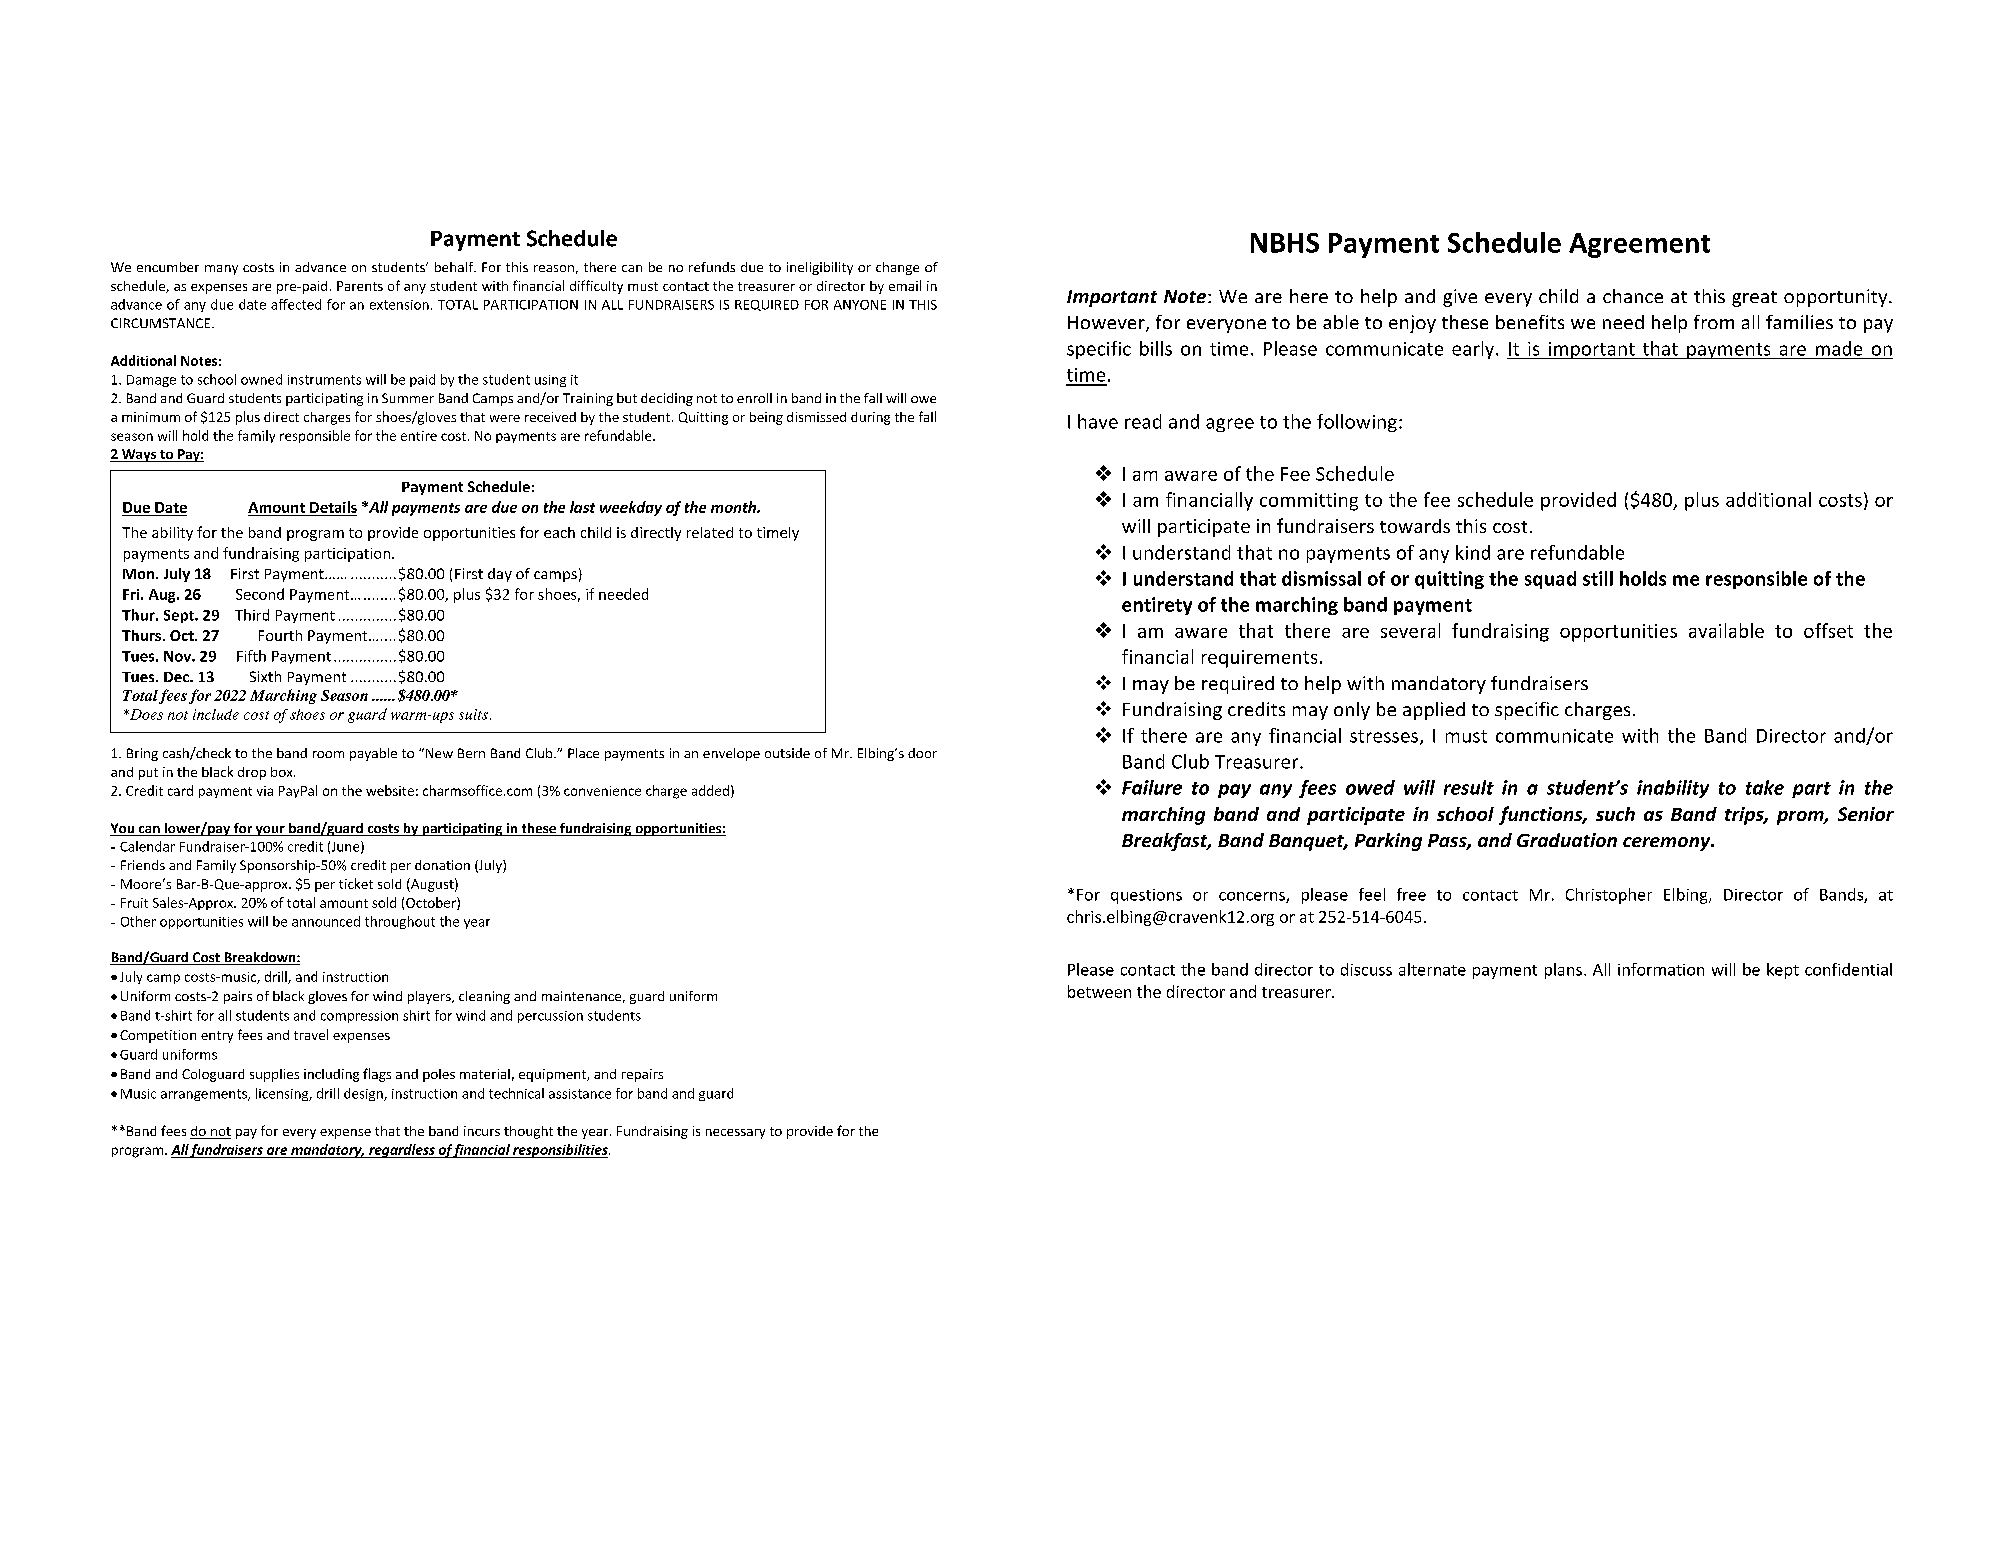 Image resolution: width=2003 pixels, height=1548 pixels. I want to click on applied, so click(1434, 711).
